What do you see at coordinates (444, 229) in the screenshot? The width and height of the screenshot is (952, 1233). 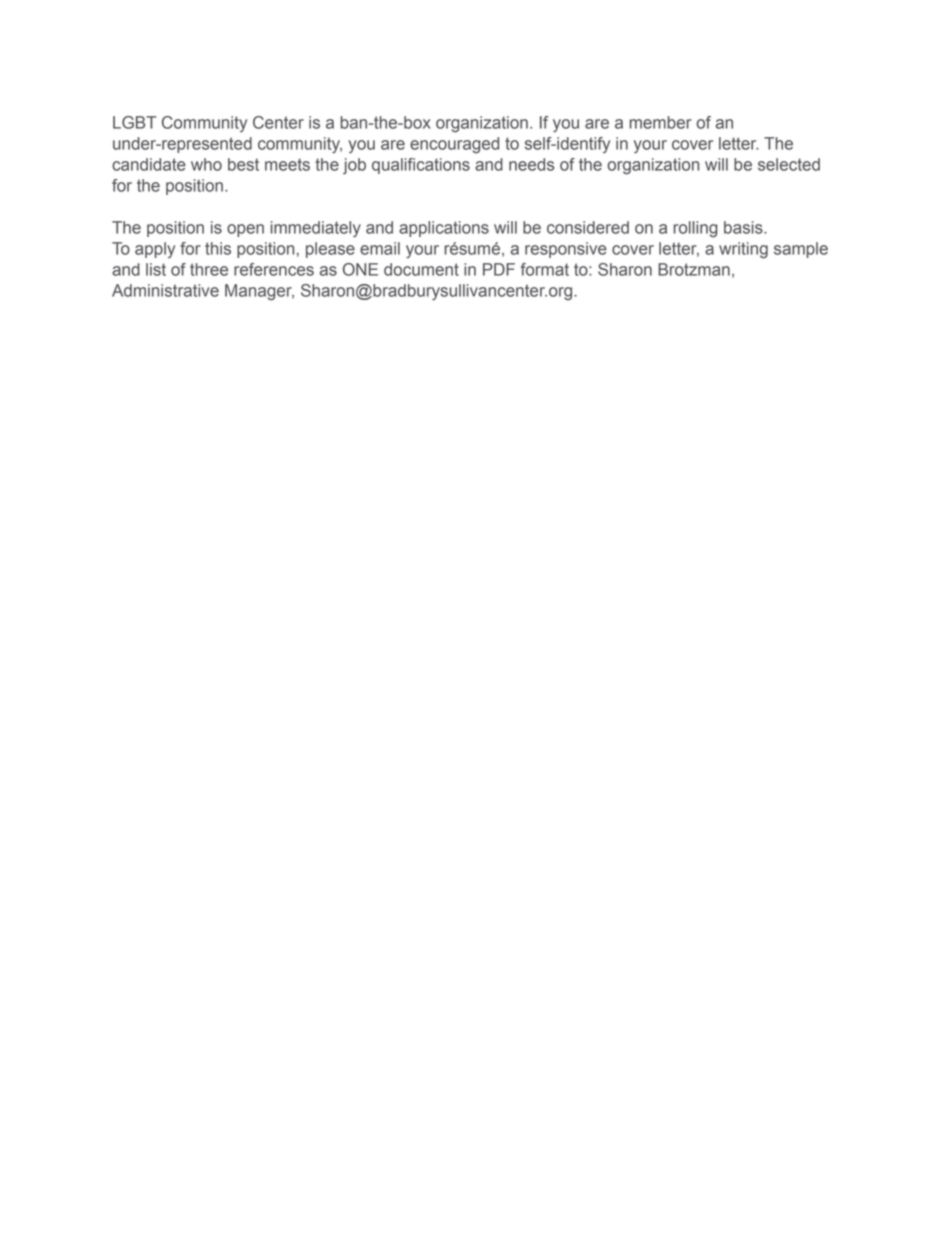 I see `applications` at bounding box center [444, 229].
